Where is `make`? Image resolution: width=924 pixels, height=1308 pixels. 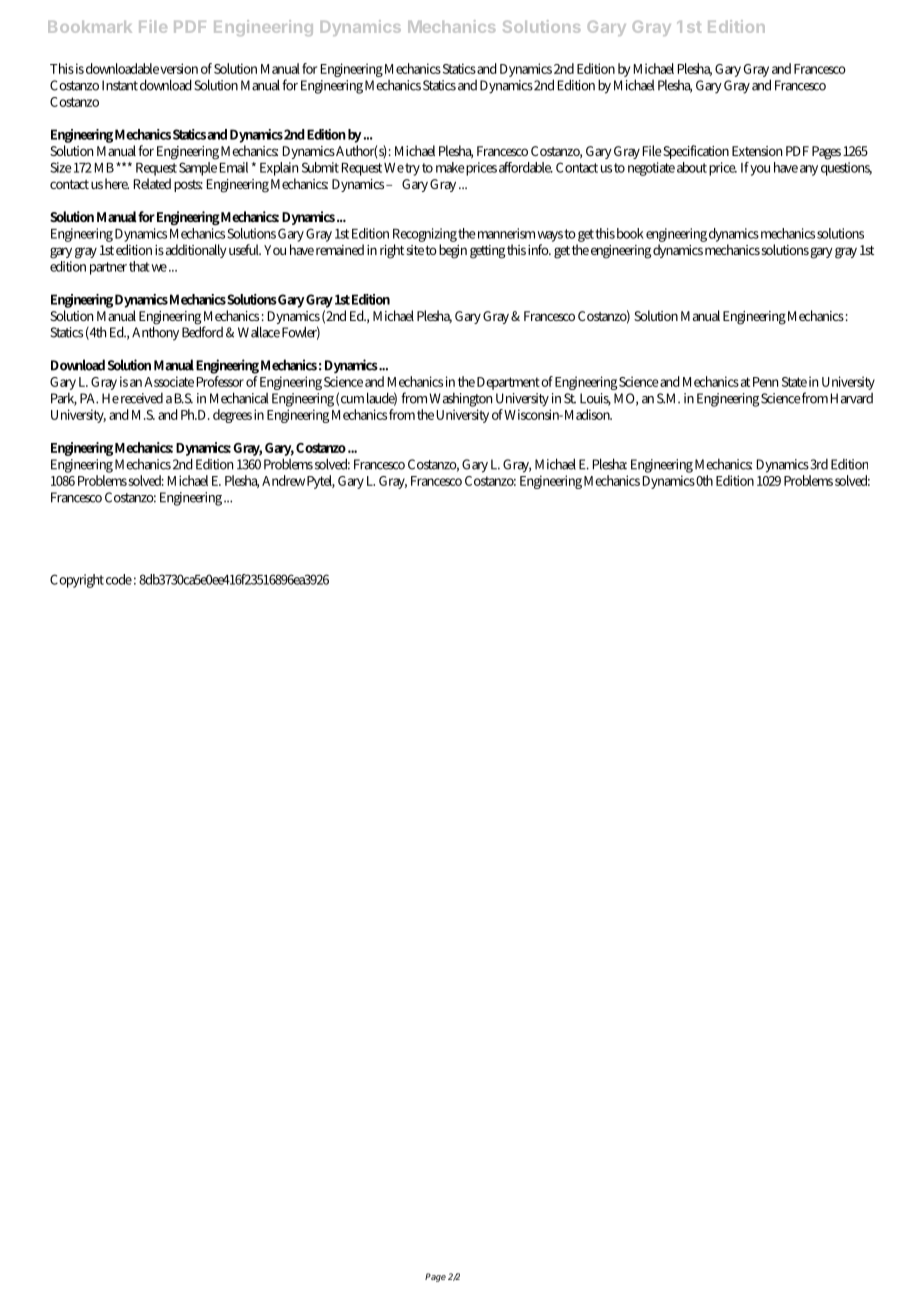 make is located at coordinates (450, 167).
